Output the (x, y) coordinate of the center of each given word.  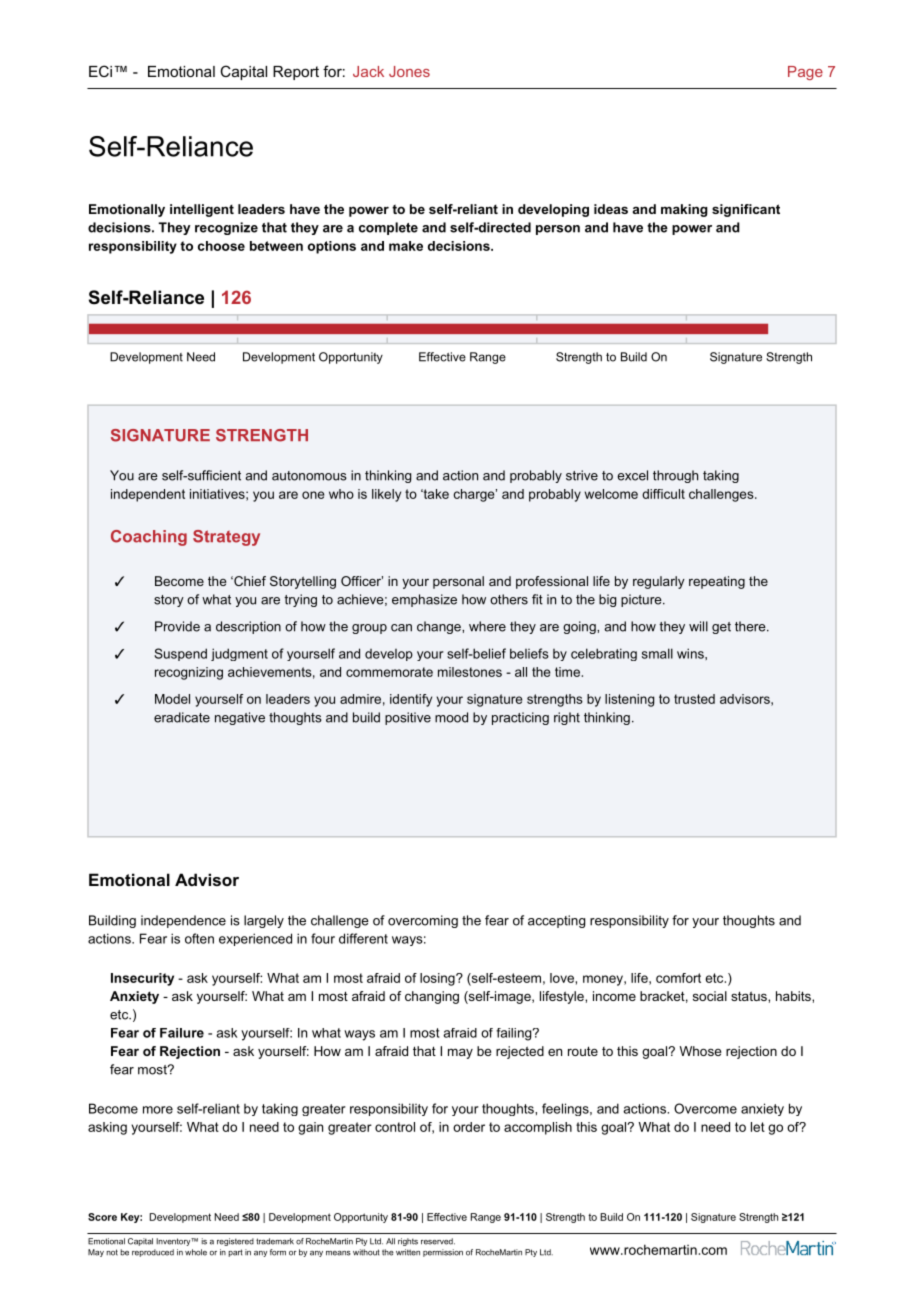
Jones (409, 71)
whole (196, 1252)
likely (386, 495)
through (675, 476)
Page (805, 73)
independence (183, 921)
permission (443, 1253)
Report (296, 73)
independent (148, 495)
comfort (678, 978)
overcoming (423, 921)
